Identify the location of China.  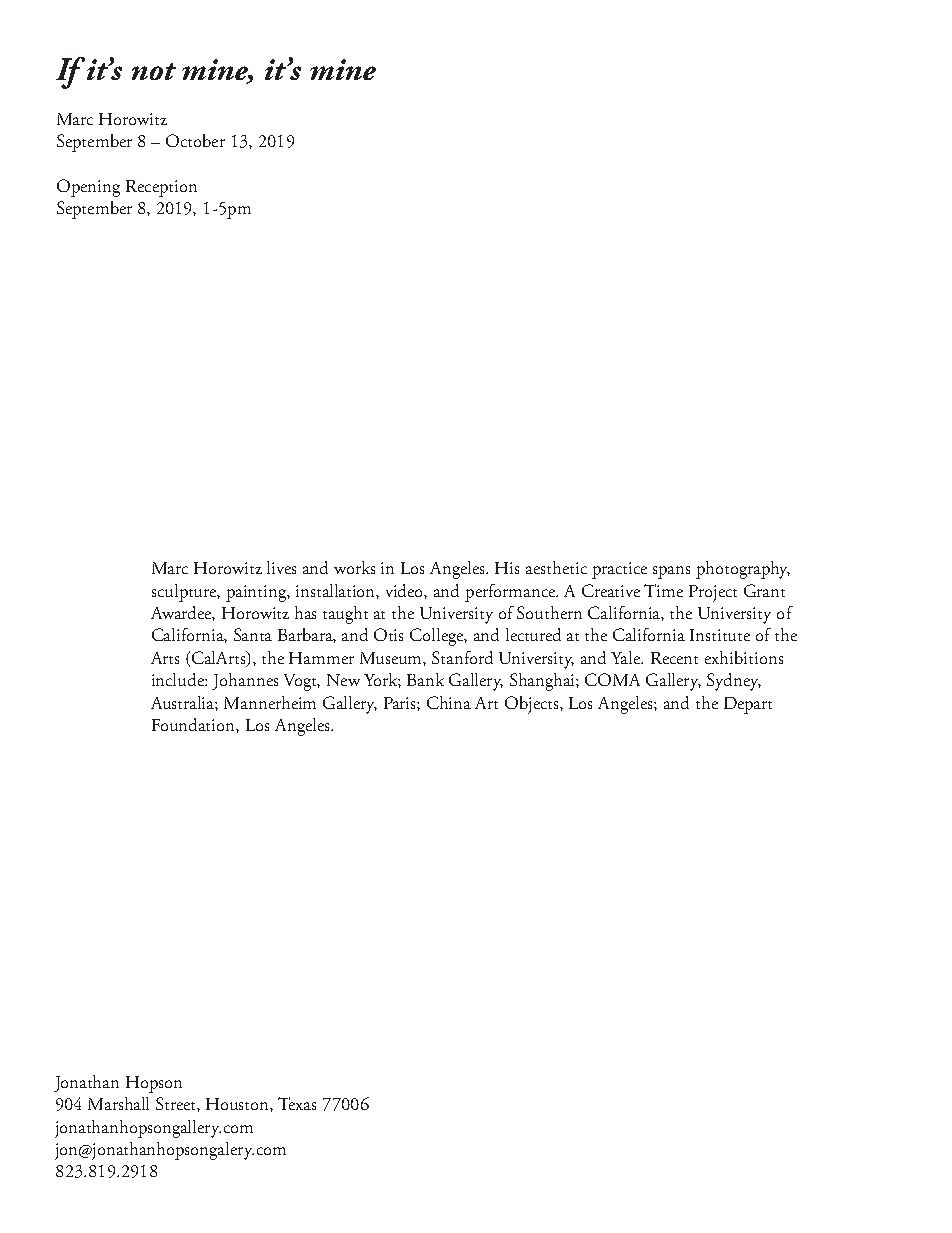
(449, 702).
